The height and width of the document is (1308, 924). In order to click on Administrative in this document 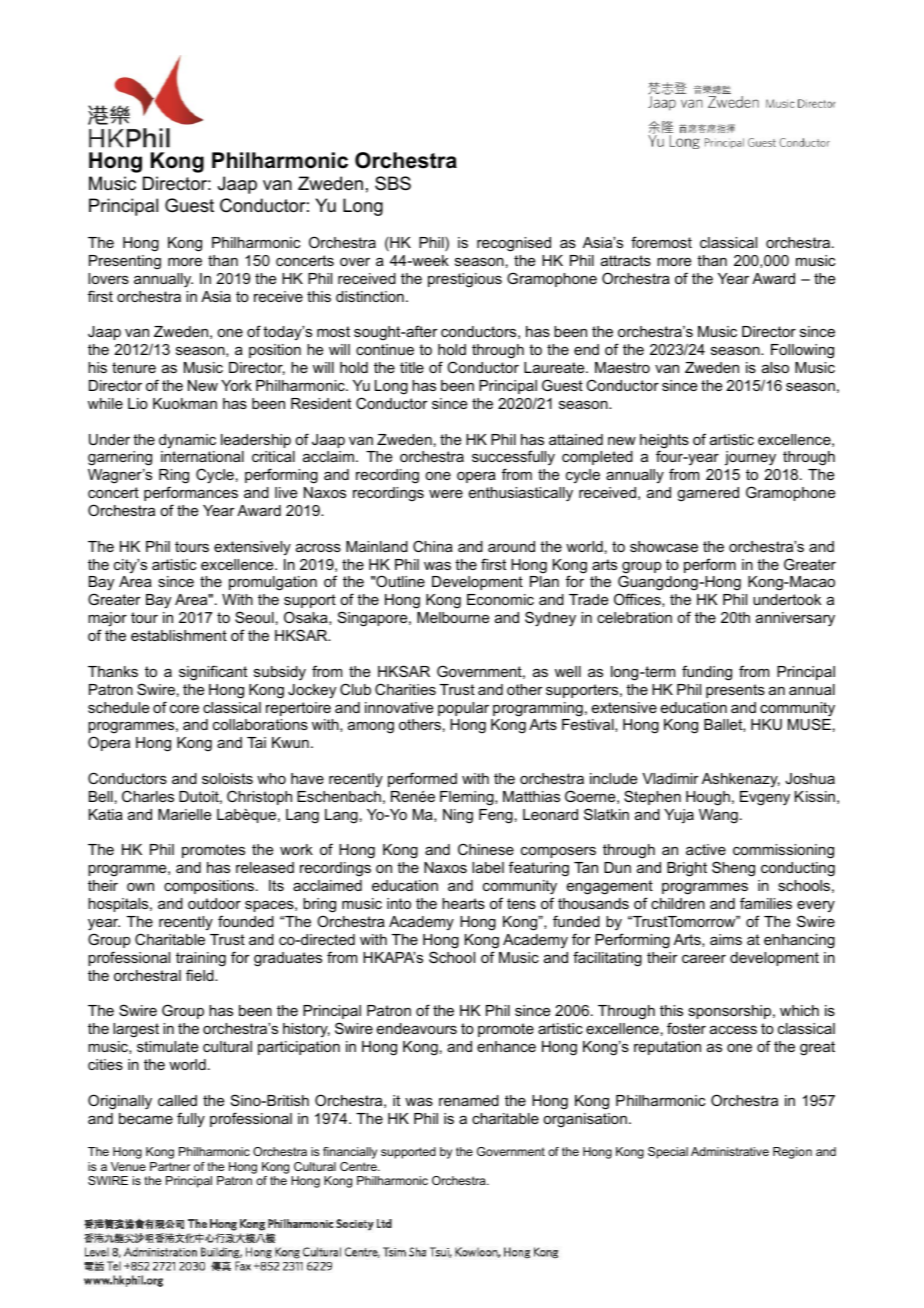, I will do `click(730, 1151)`.
